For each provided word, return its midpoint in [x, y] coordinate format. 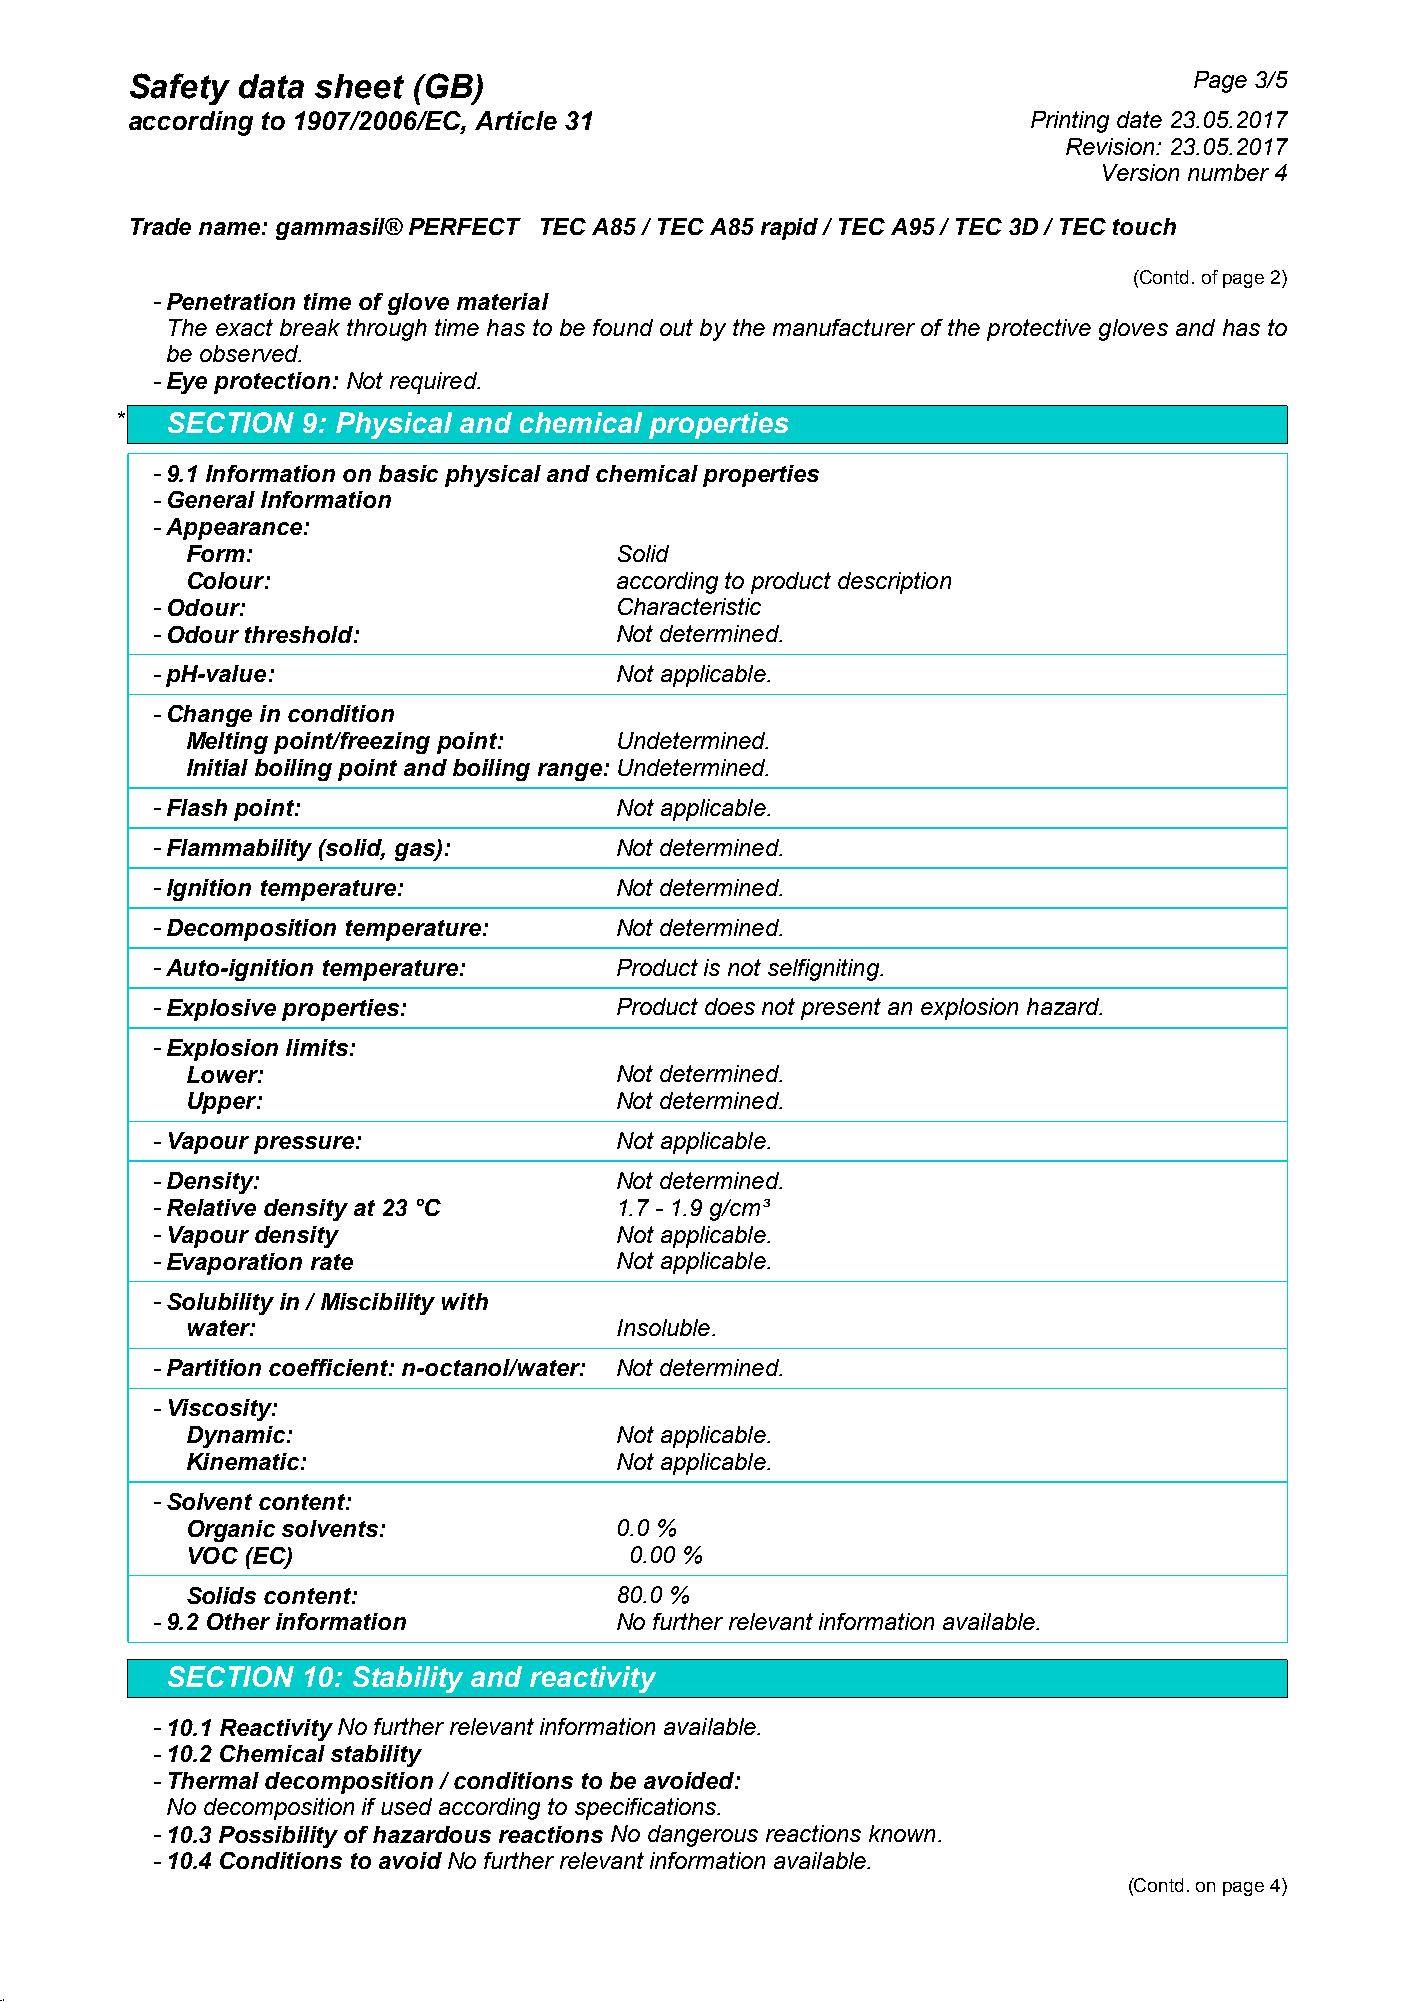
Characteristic [689, 606]
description [894, 583]
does [730, 1006]
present [841, 1009]
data [271, 86]
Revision [1112, 146]
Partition [214, 1367]
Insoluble [665, 1327]
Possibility [278, 1837]
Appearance [234, 529]
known [902, 1833]
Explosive [221, 1010]
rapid [789, 229]
